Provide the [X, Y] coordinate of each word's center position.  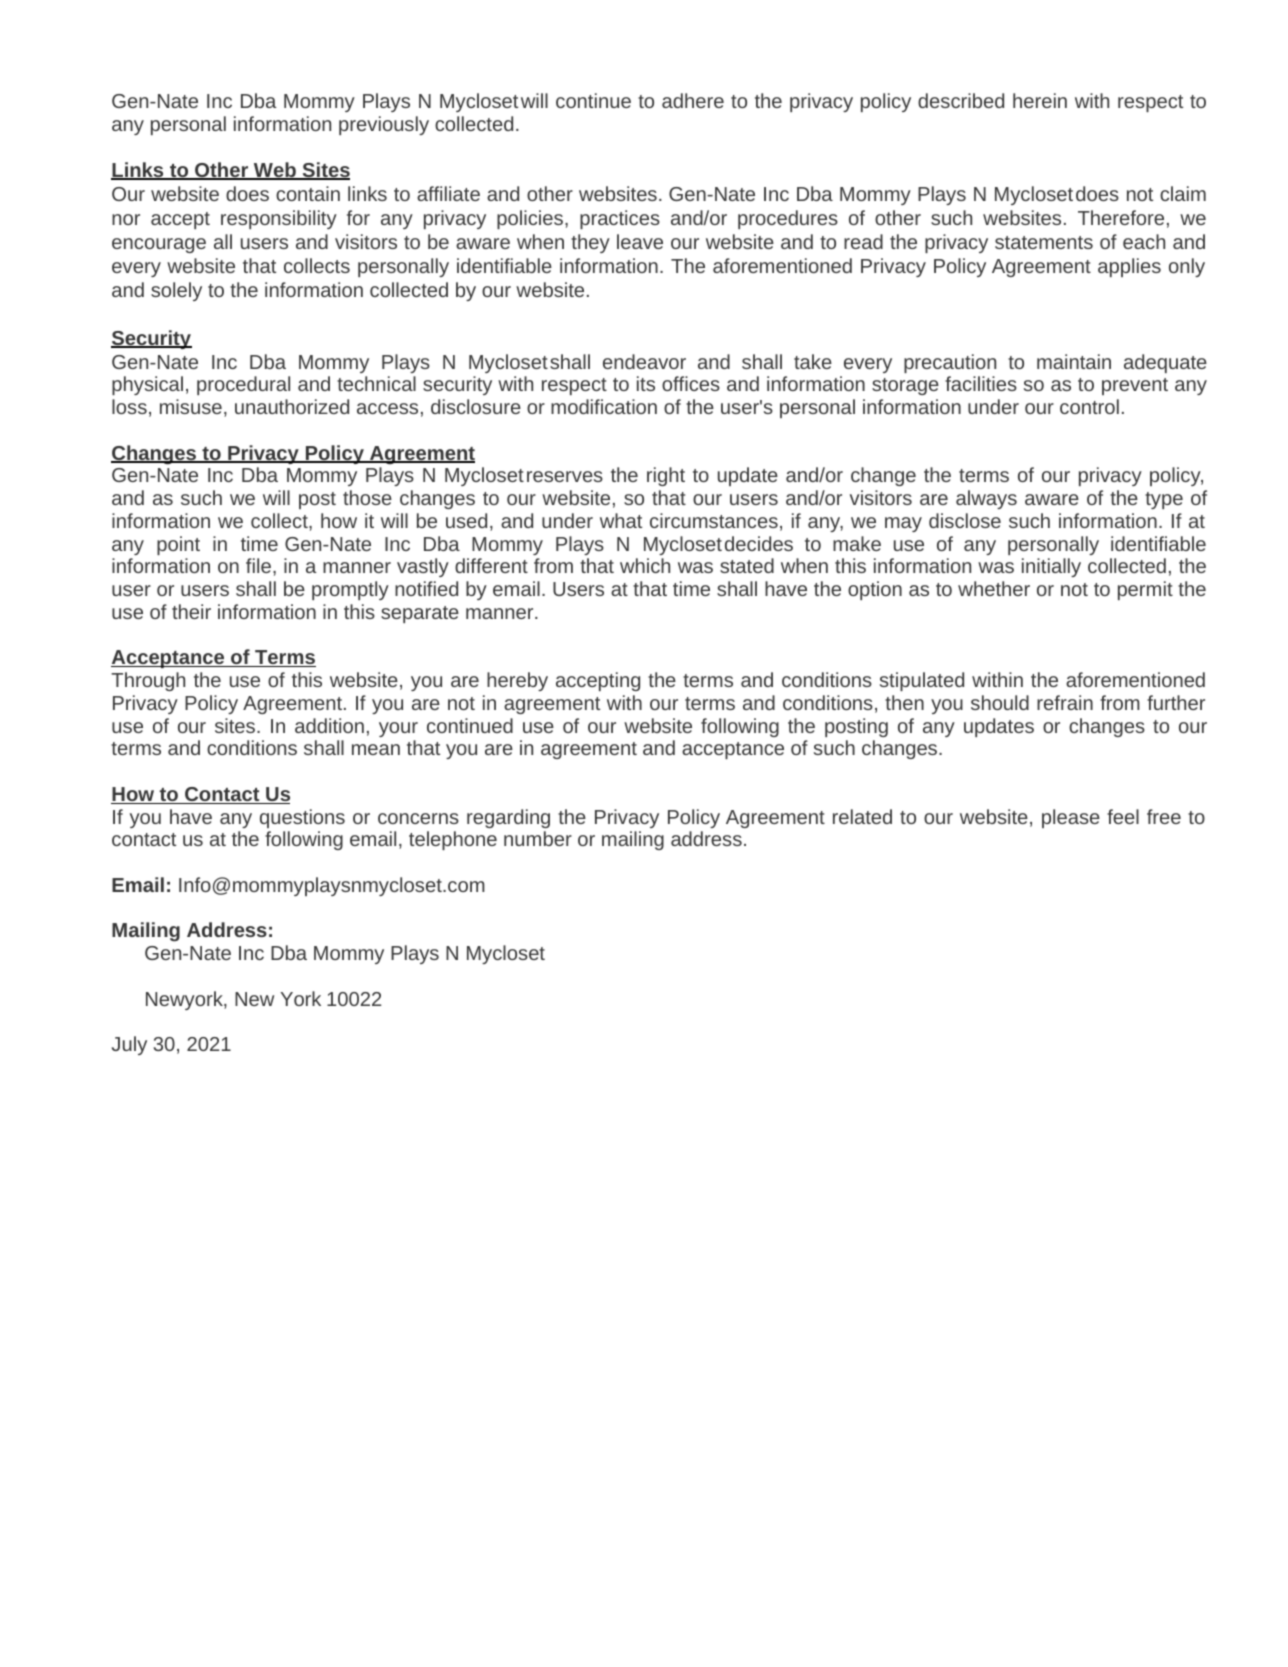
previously [384, 125]
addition [329, 725]
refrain [1065, 702]
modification [604, 406]
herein [1040, 100]
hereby [517, 681]
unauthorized [292, 406]
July [129, 1045]
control [1089, 406]
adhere [693, 100]
